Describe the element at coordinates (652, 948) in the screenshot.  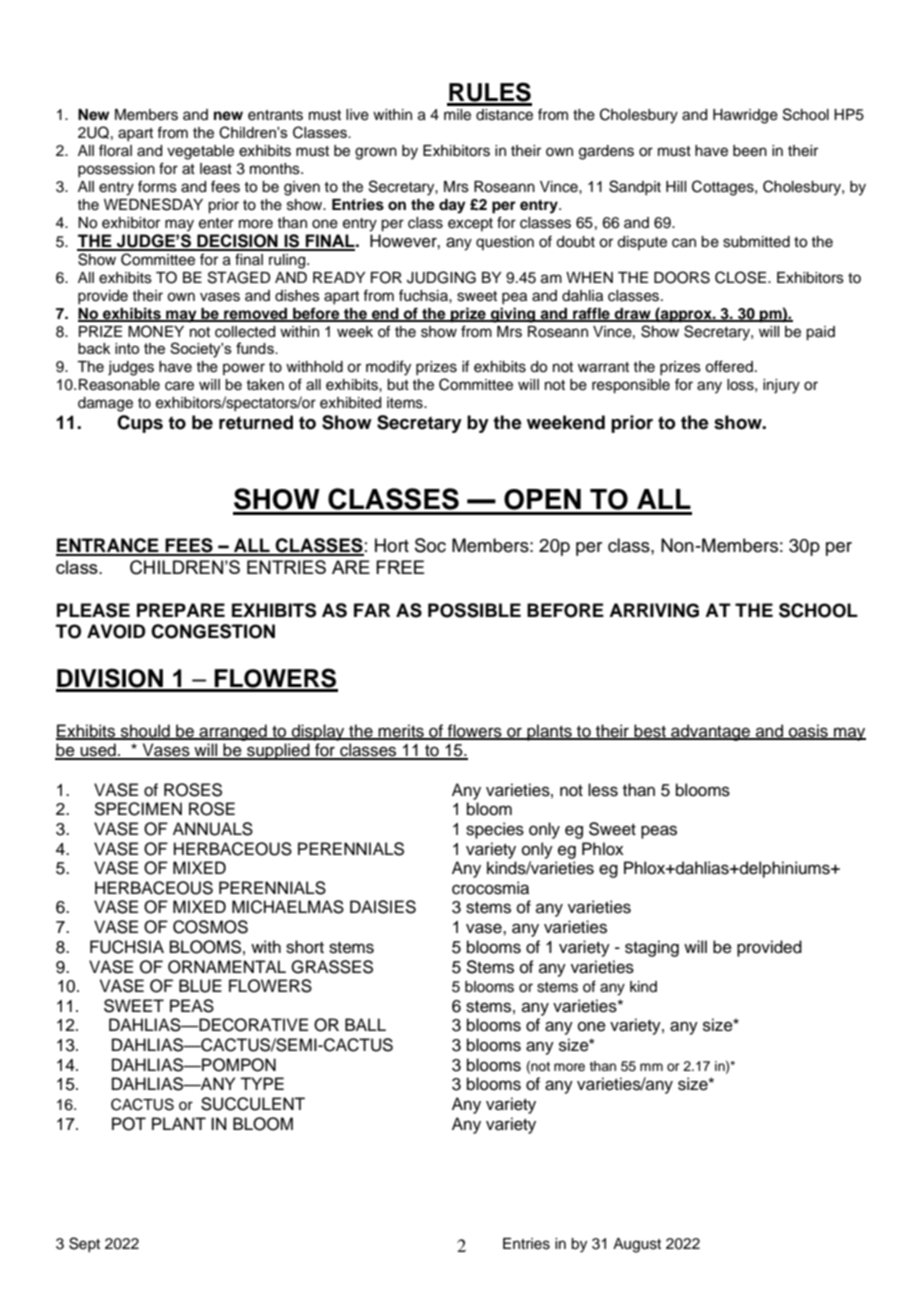
I see `staging` at that location.
